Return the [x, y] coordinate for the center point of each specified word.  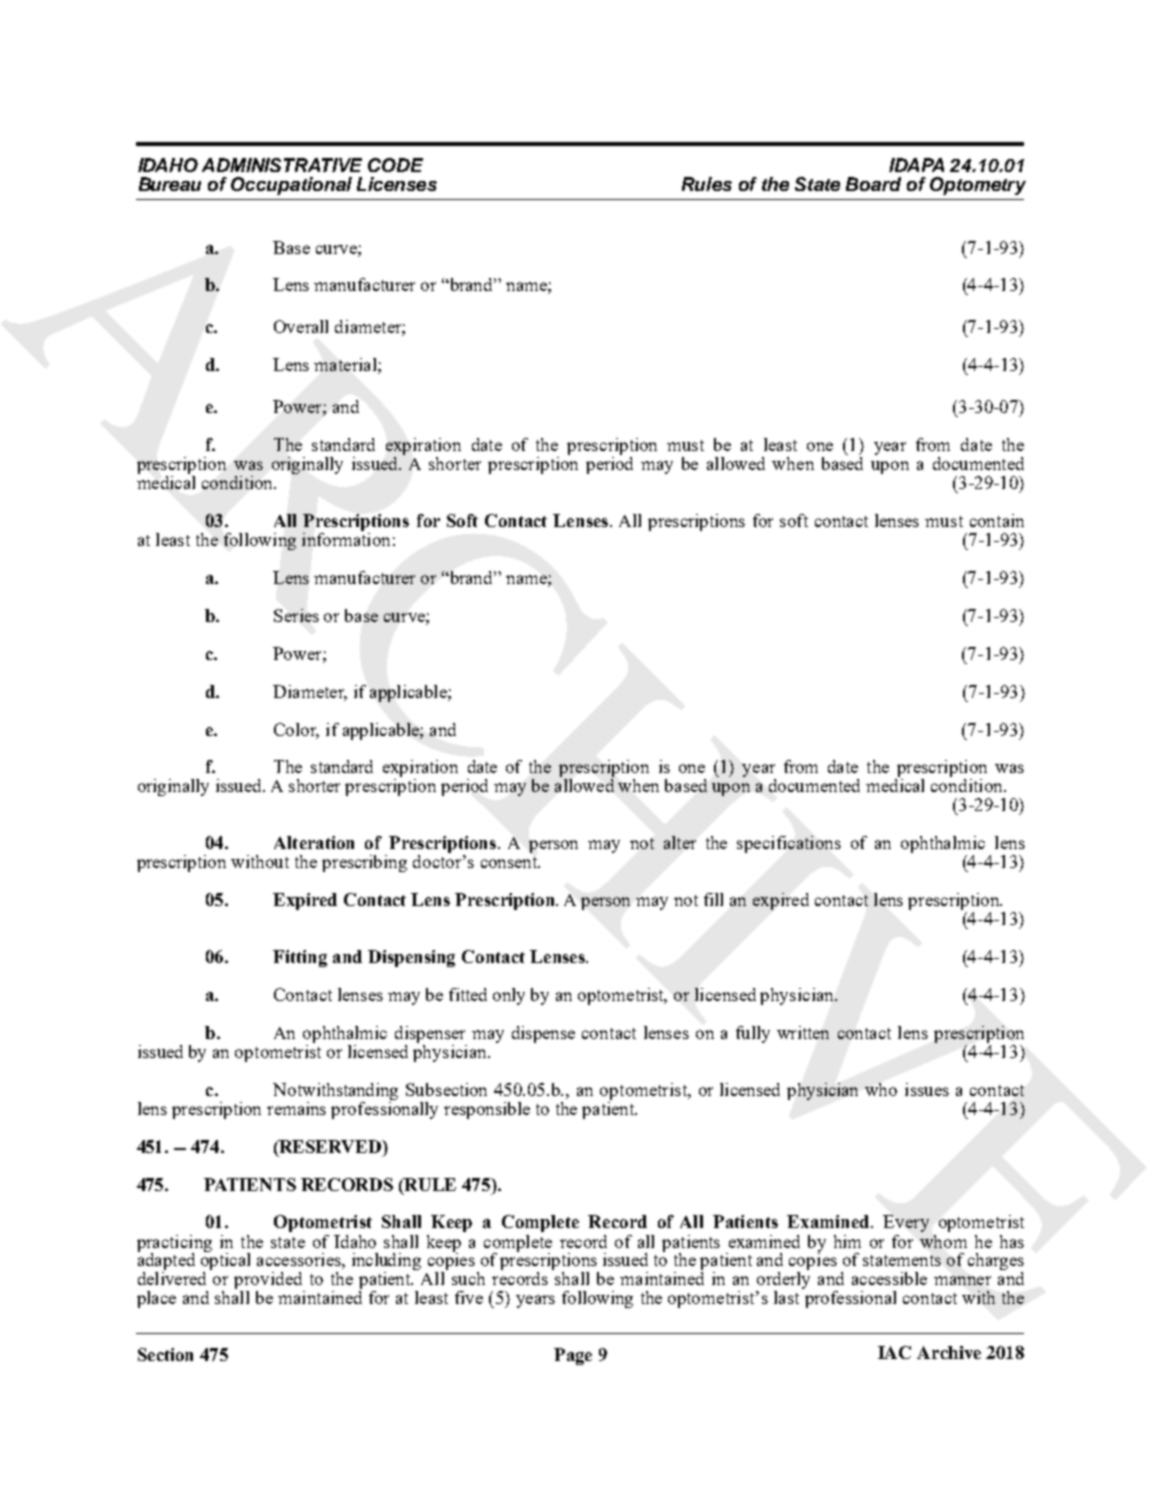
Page [573, 1356]
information [346, 538]
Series [296, 615]
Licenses [397, 184]
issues [927, 1089]
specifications [789, 844]
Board [873, 184]
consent [510, 862]
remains [296, 1108]
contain [997, 520]
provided [269, 1282]
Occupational [291, 186]
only [509, 996]
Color [296, 730]
